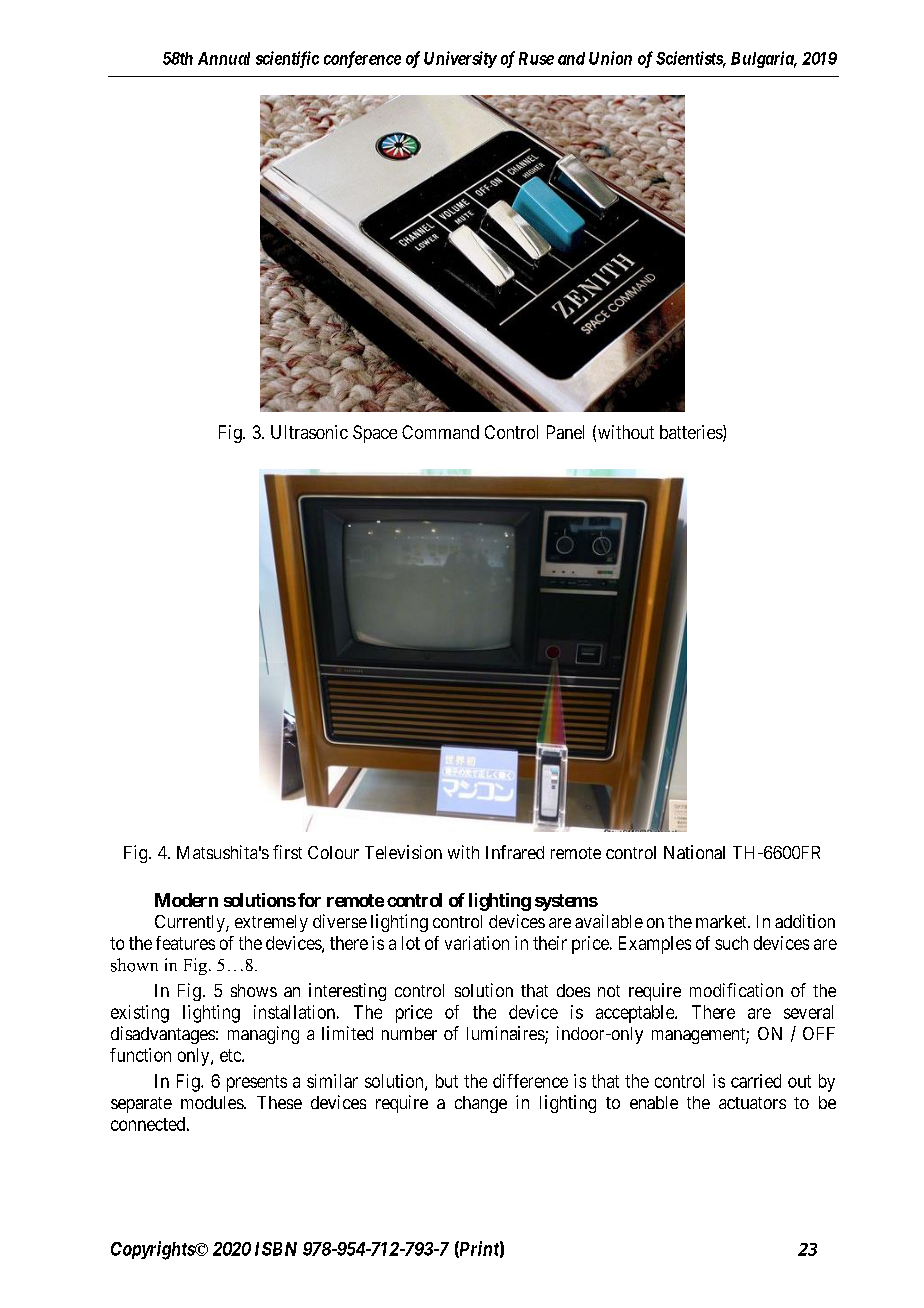 This document has width=924, height=1308. I want to click on University, so click(460, 59).
